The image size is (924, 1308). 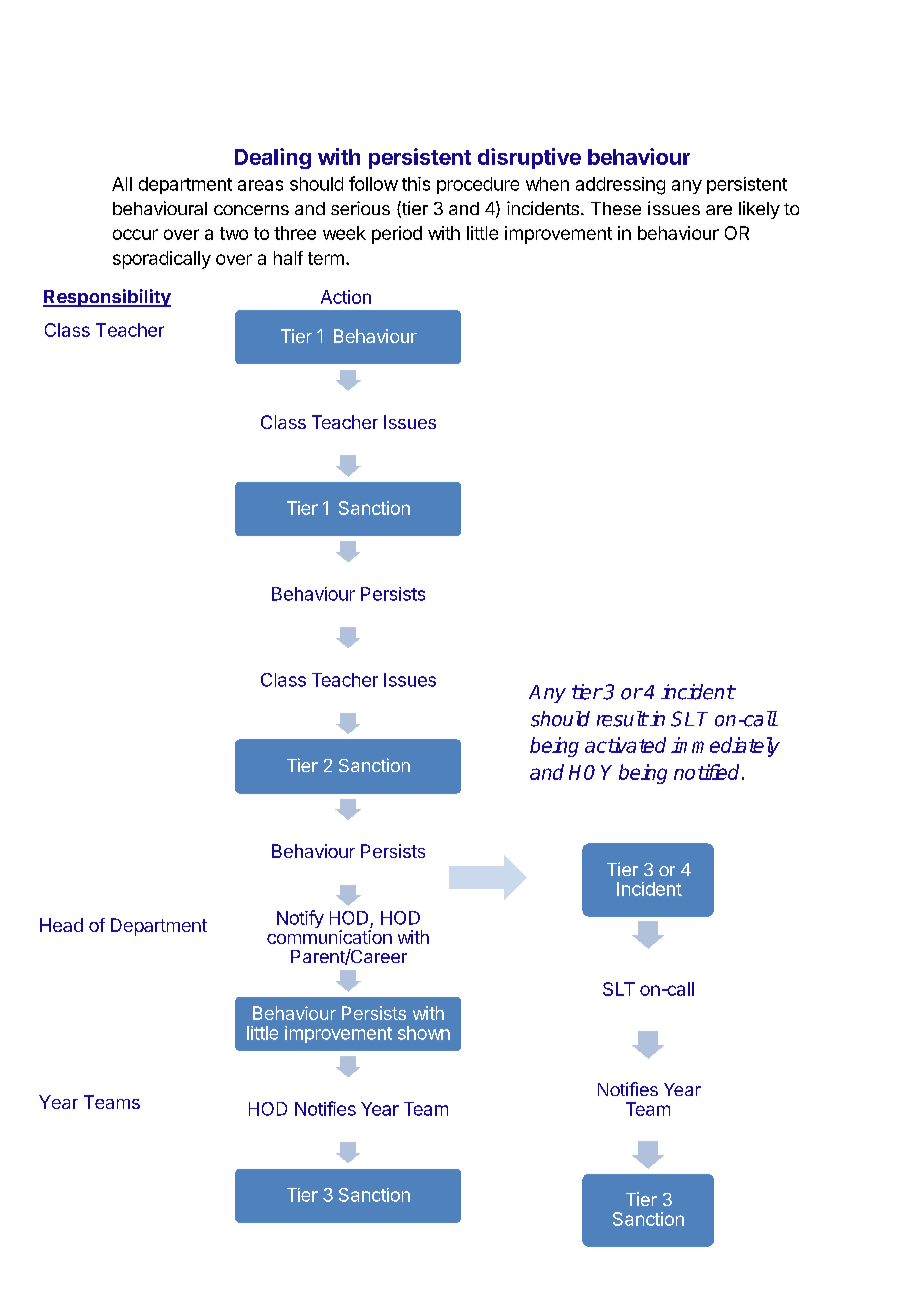 I want to click on HOY, so click(x=590, y=772).
